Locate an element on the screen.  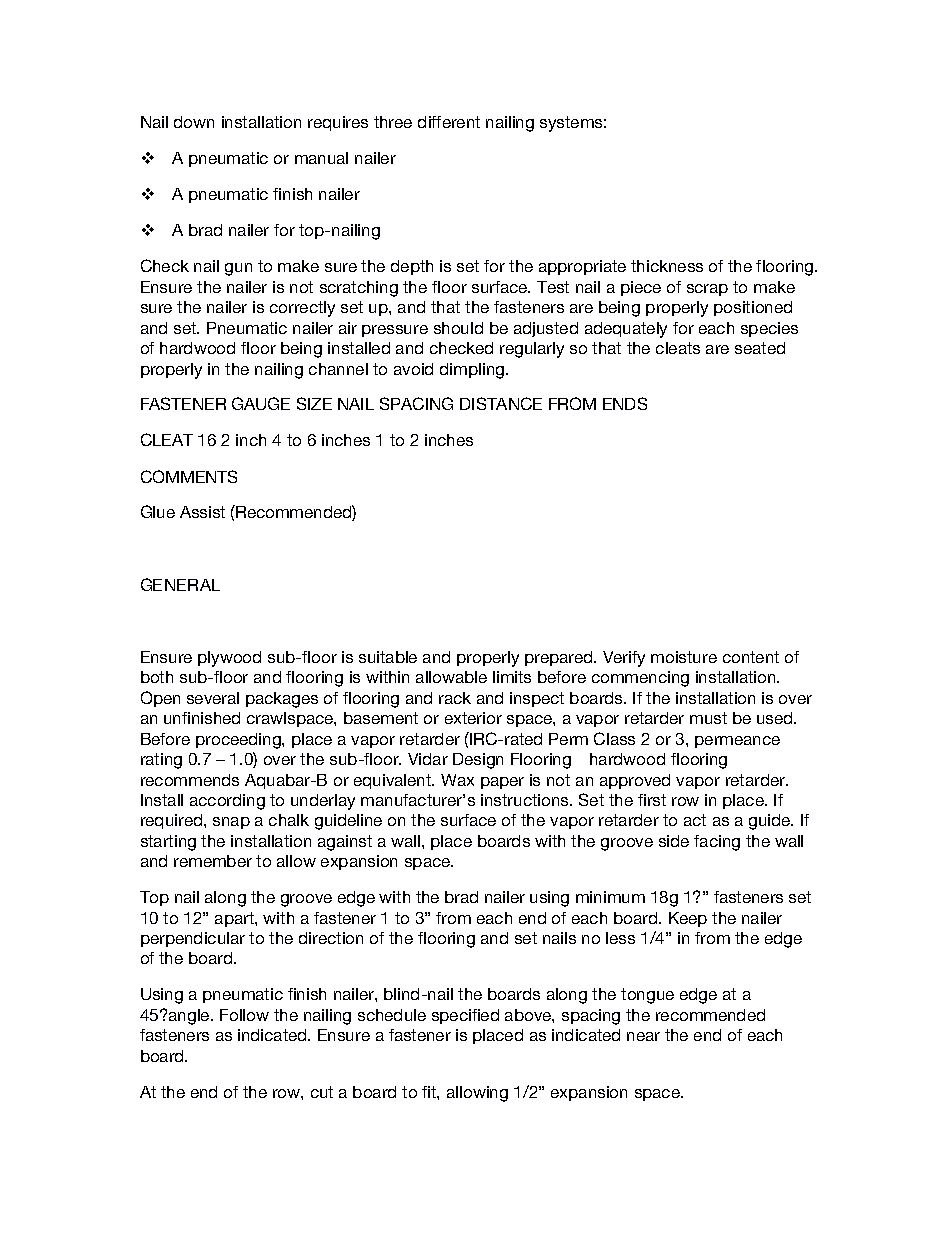
thickness is located at coordinates (667, 266).
